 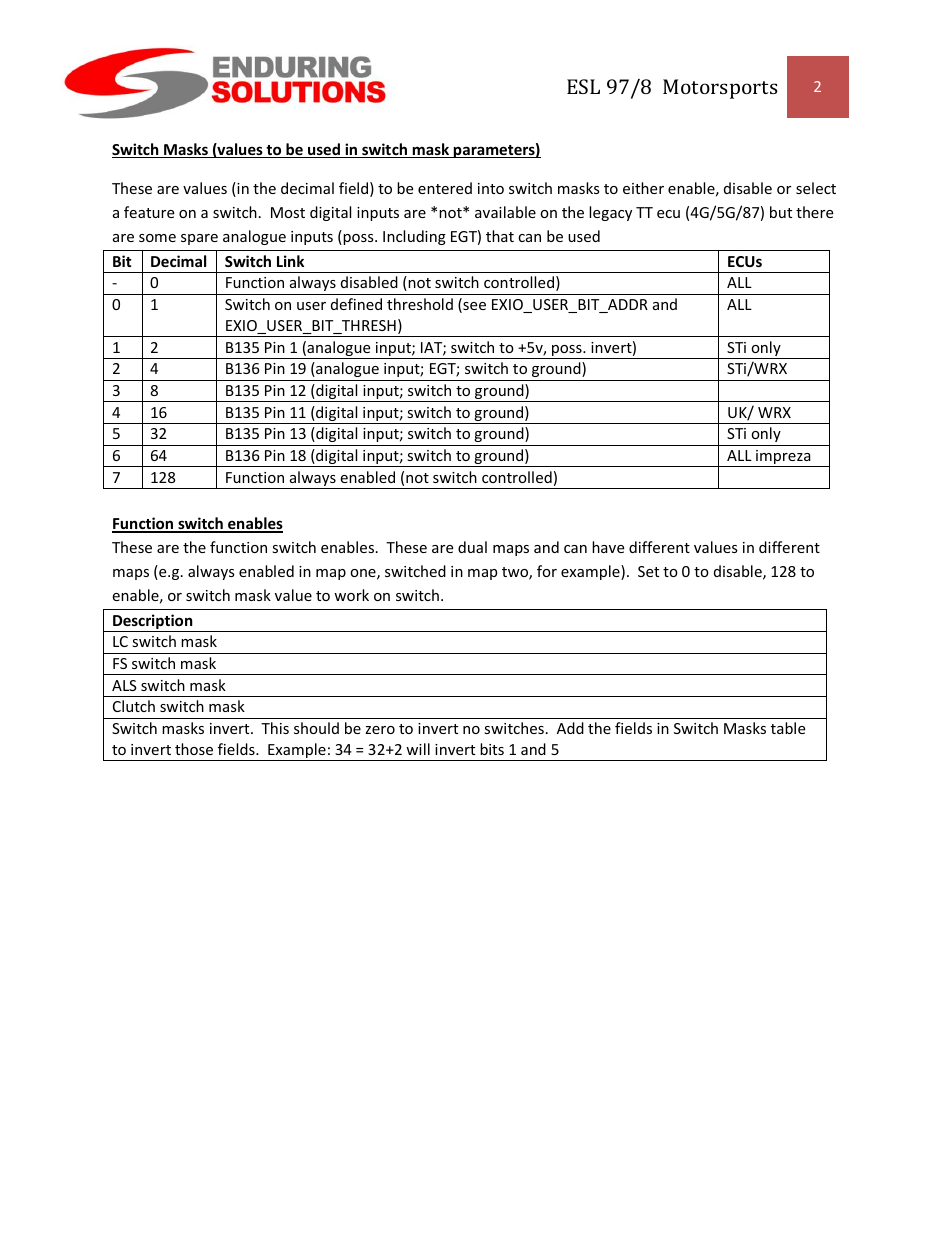 What do you see at coordinates (781, 212) in the screenshot?
I see `but` at bounding box center [781, 212].
